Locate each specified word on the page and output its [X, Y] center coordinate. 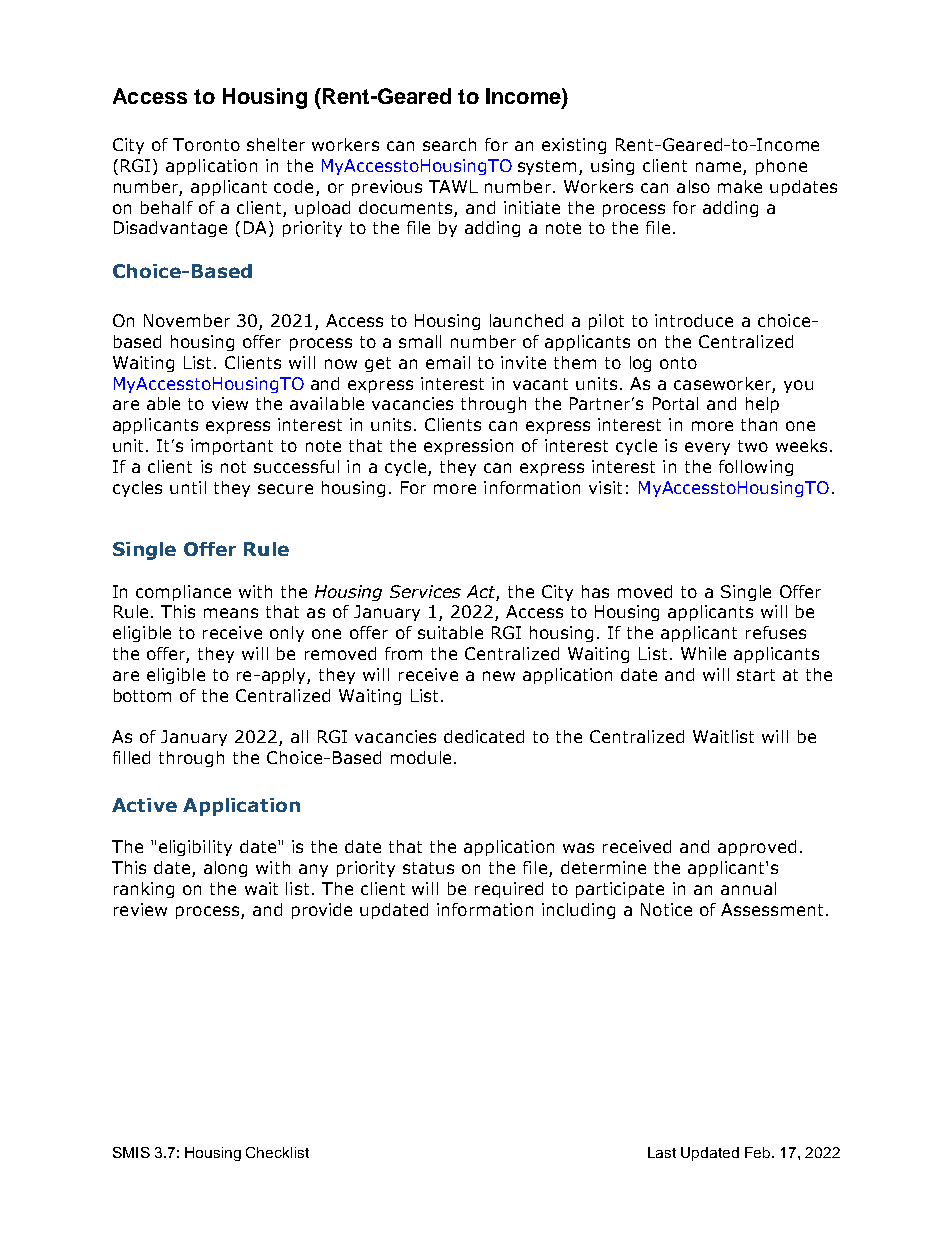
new [499, 676]
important [232, 447]
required [509, 890]
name [720, 168]
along [225, 869]
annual [748, 888]
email [448, 362]
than [759, 424]
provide [322, 911]
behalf [167, 207]
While [703, 653]
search [449, 144]
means [231, 613]
